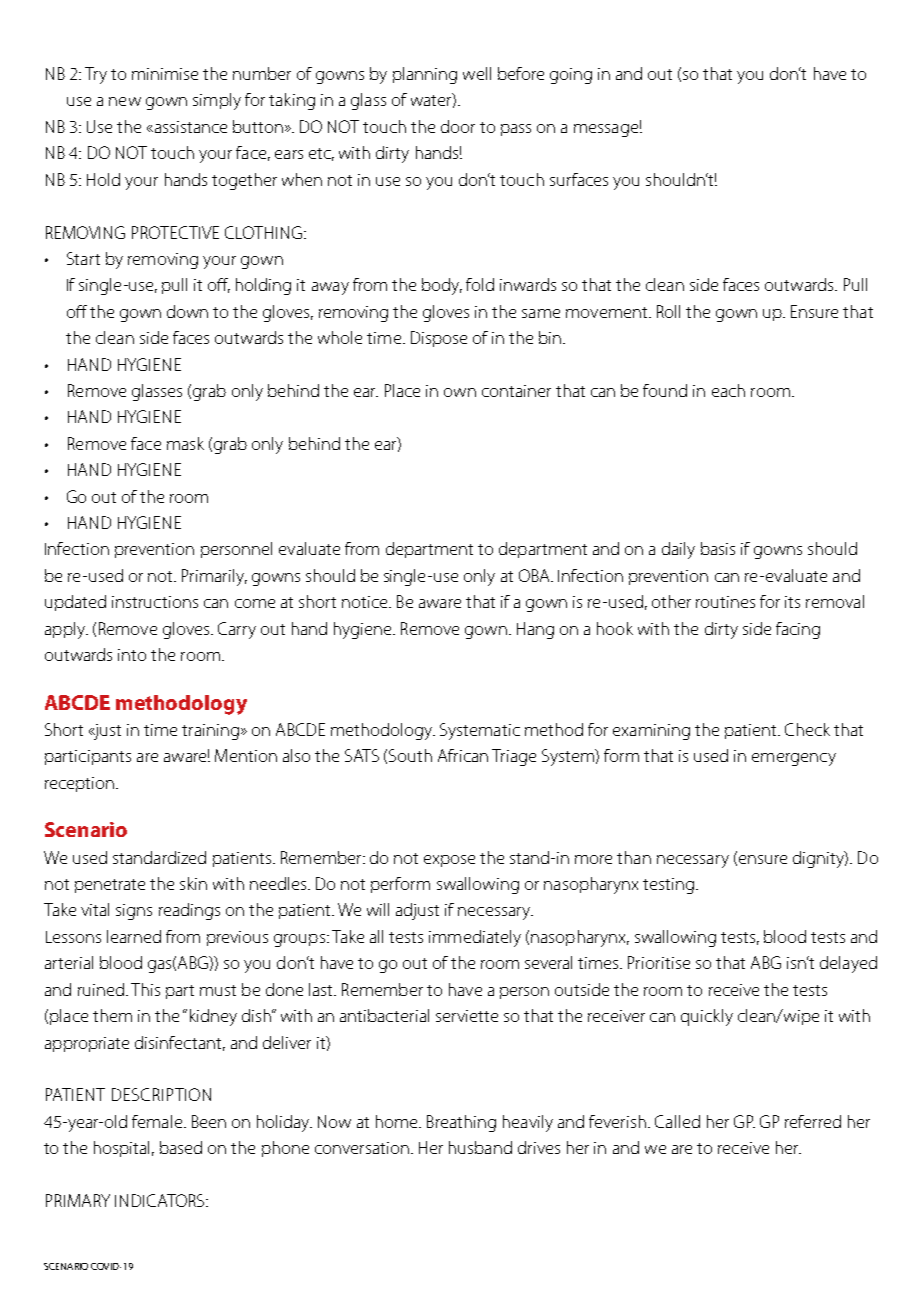  What do you see at coordinates (798, 630) in the screenshot?
I see `facing` at bounding box center [798, 630].
